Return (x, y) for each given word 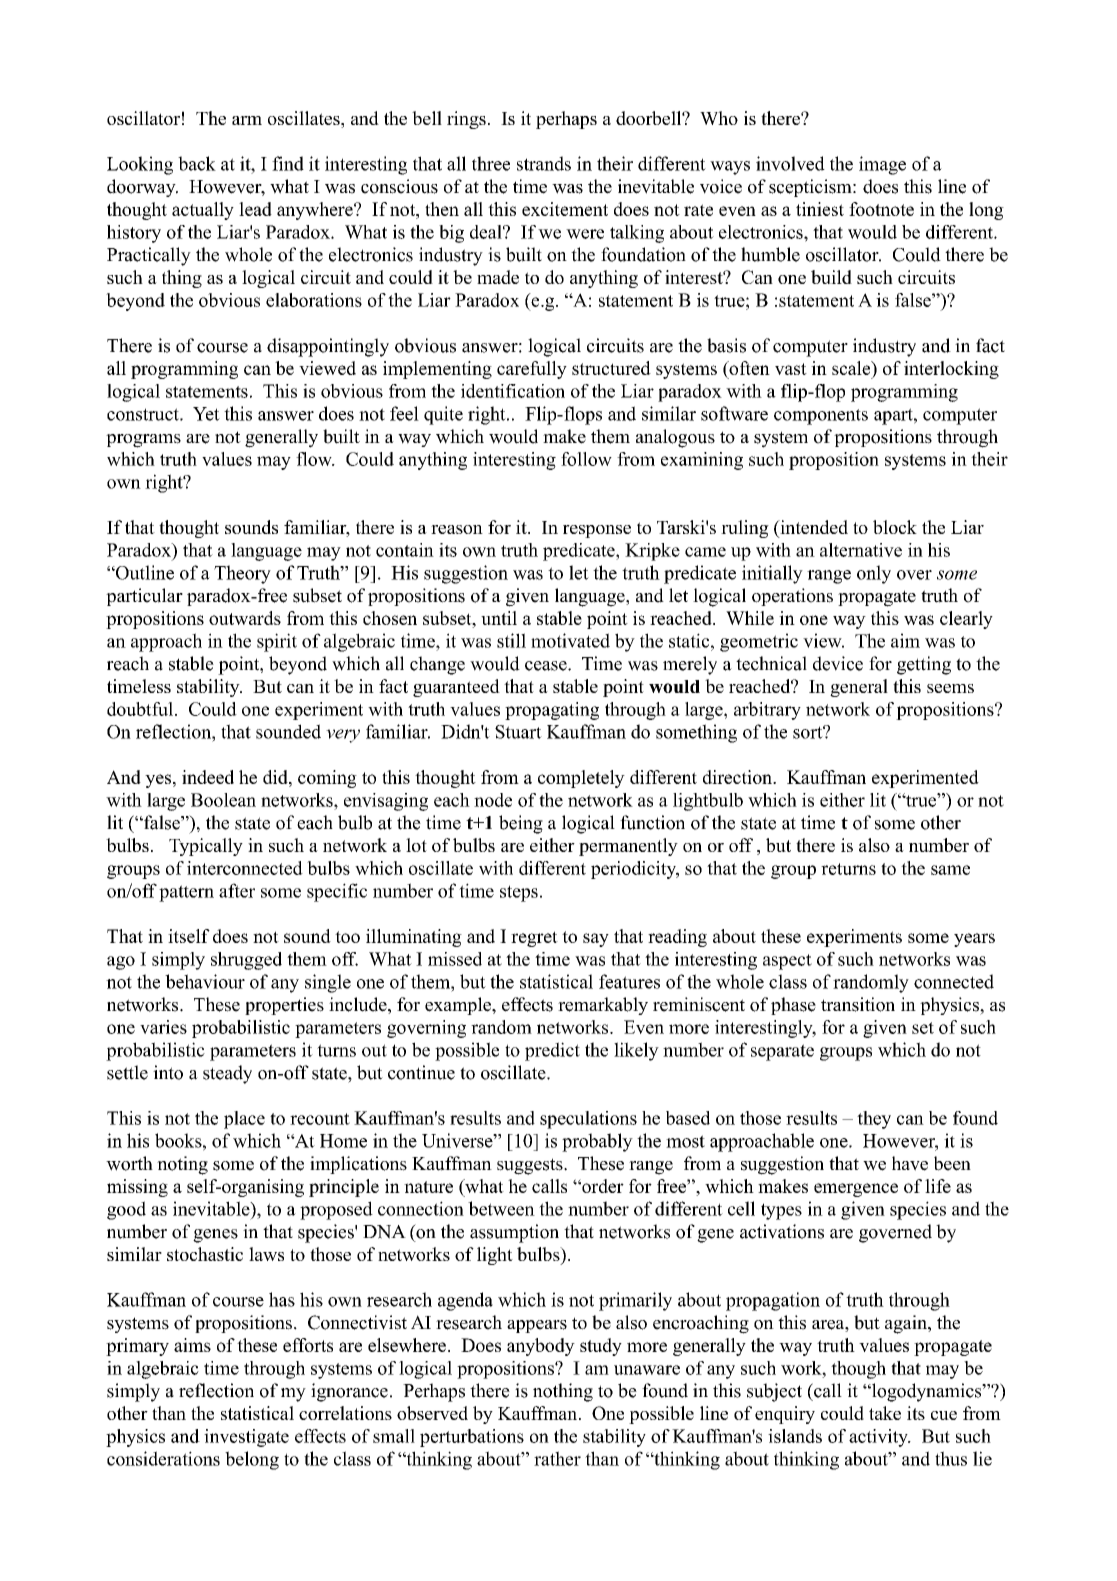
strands (544, 163)
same (950, 870)
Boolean (223, 800)
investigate (246, 1438)
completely (581, 779)
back (197, 163)
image (882, 165)
